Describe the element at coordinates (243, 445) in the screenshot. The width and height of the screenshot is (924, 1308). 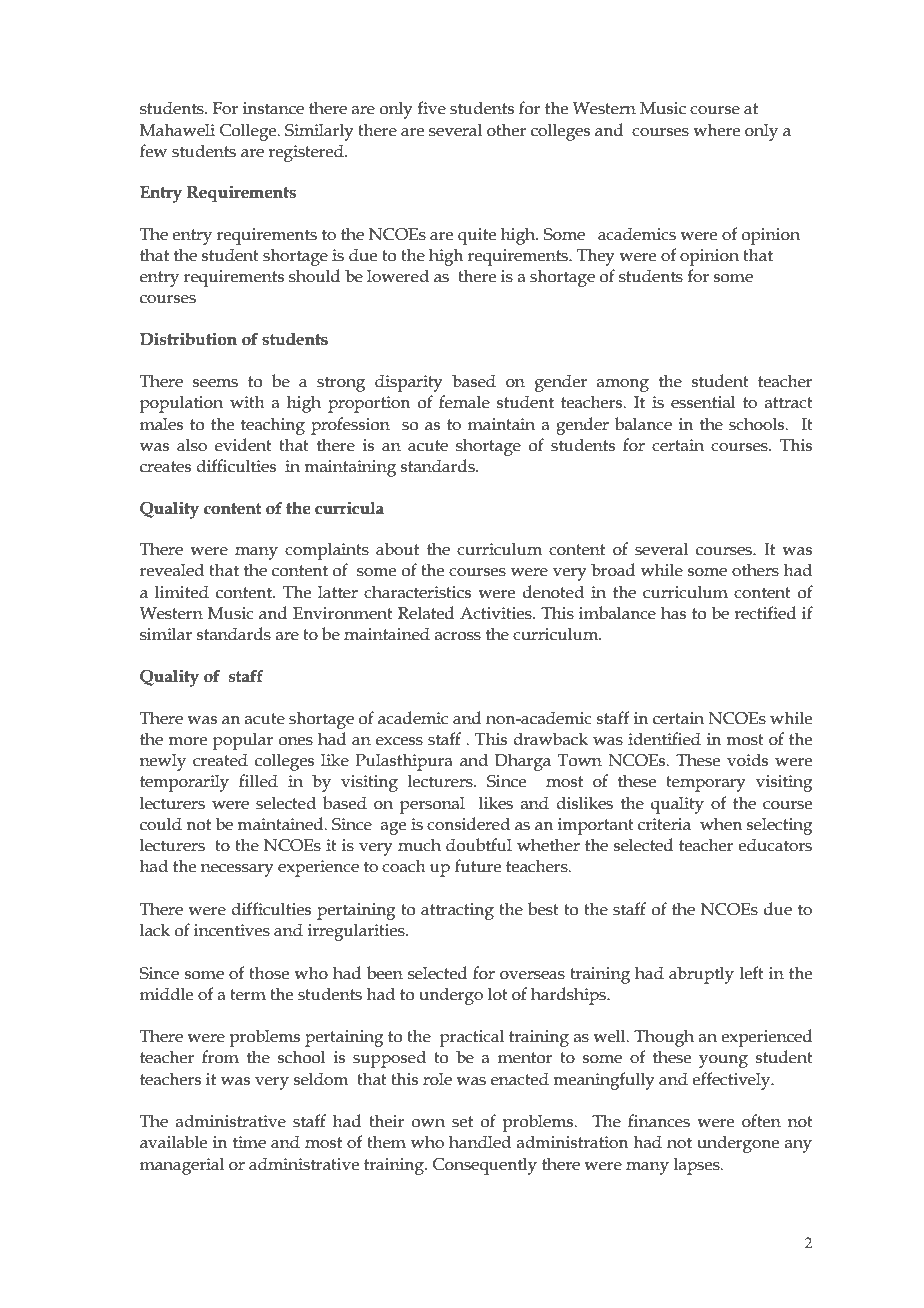
I see `evident` at that location.
